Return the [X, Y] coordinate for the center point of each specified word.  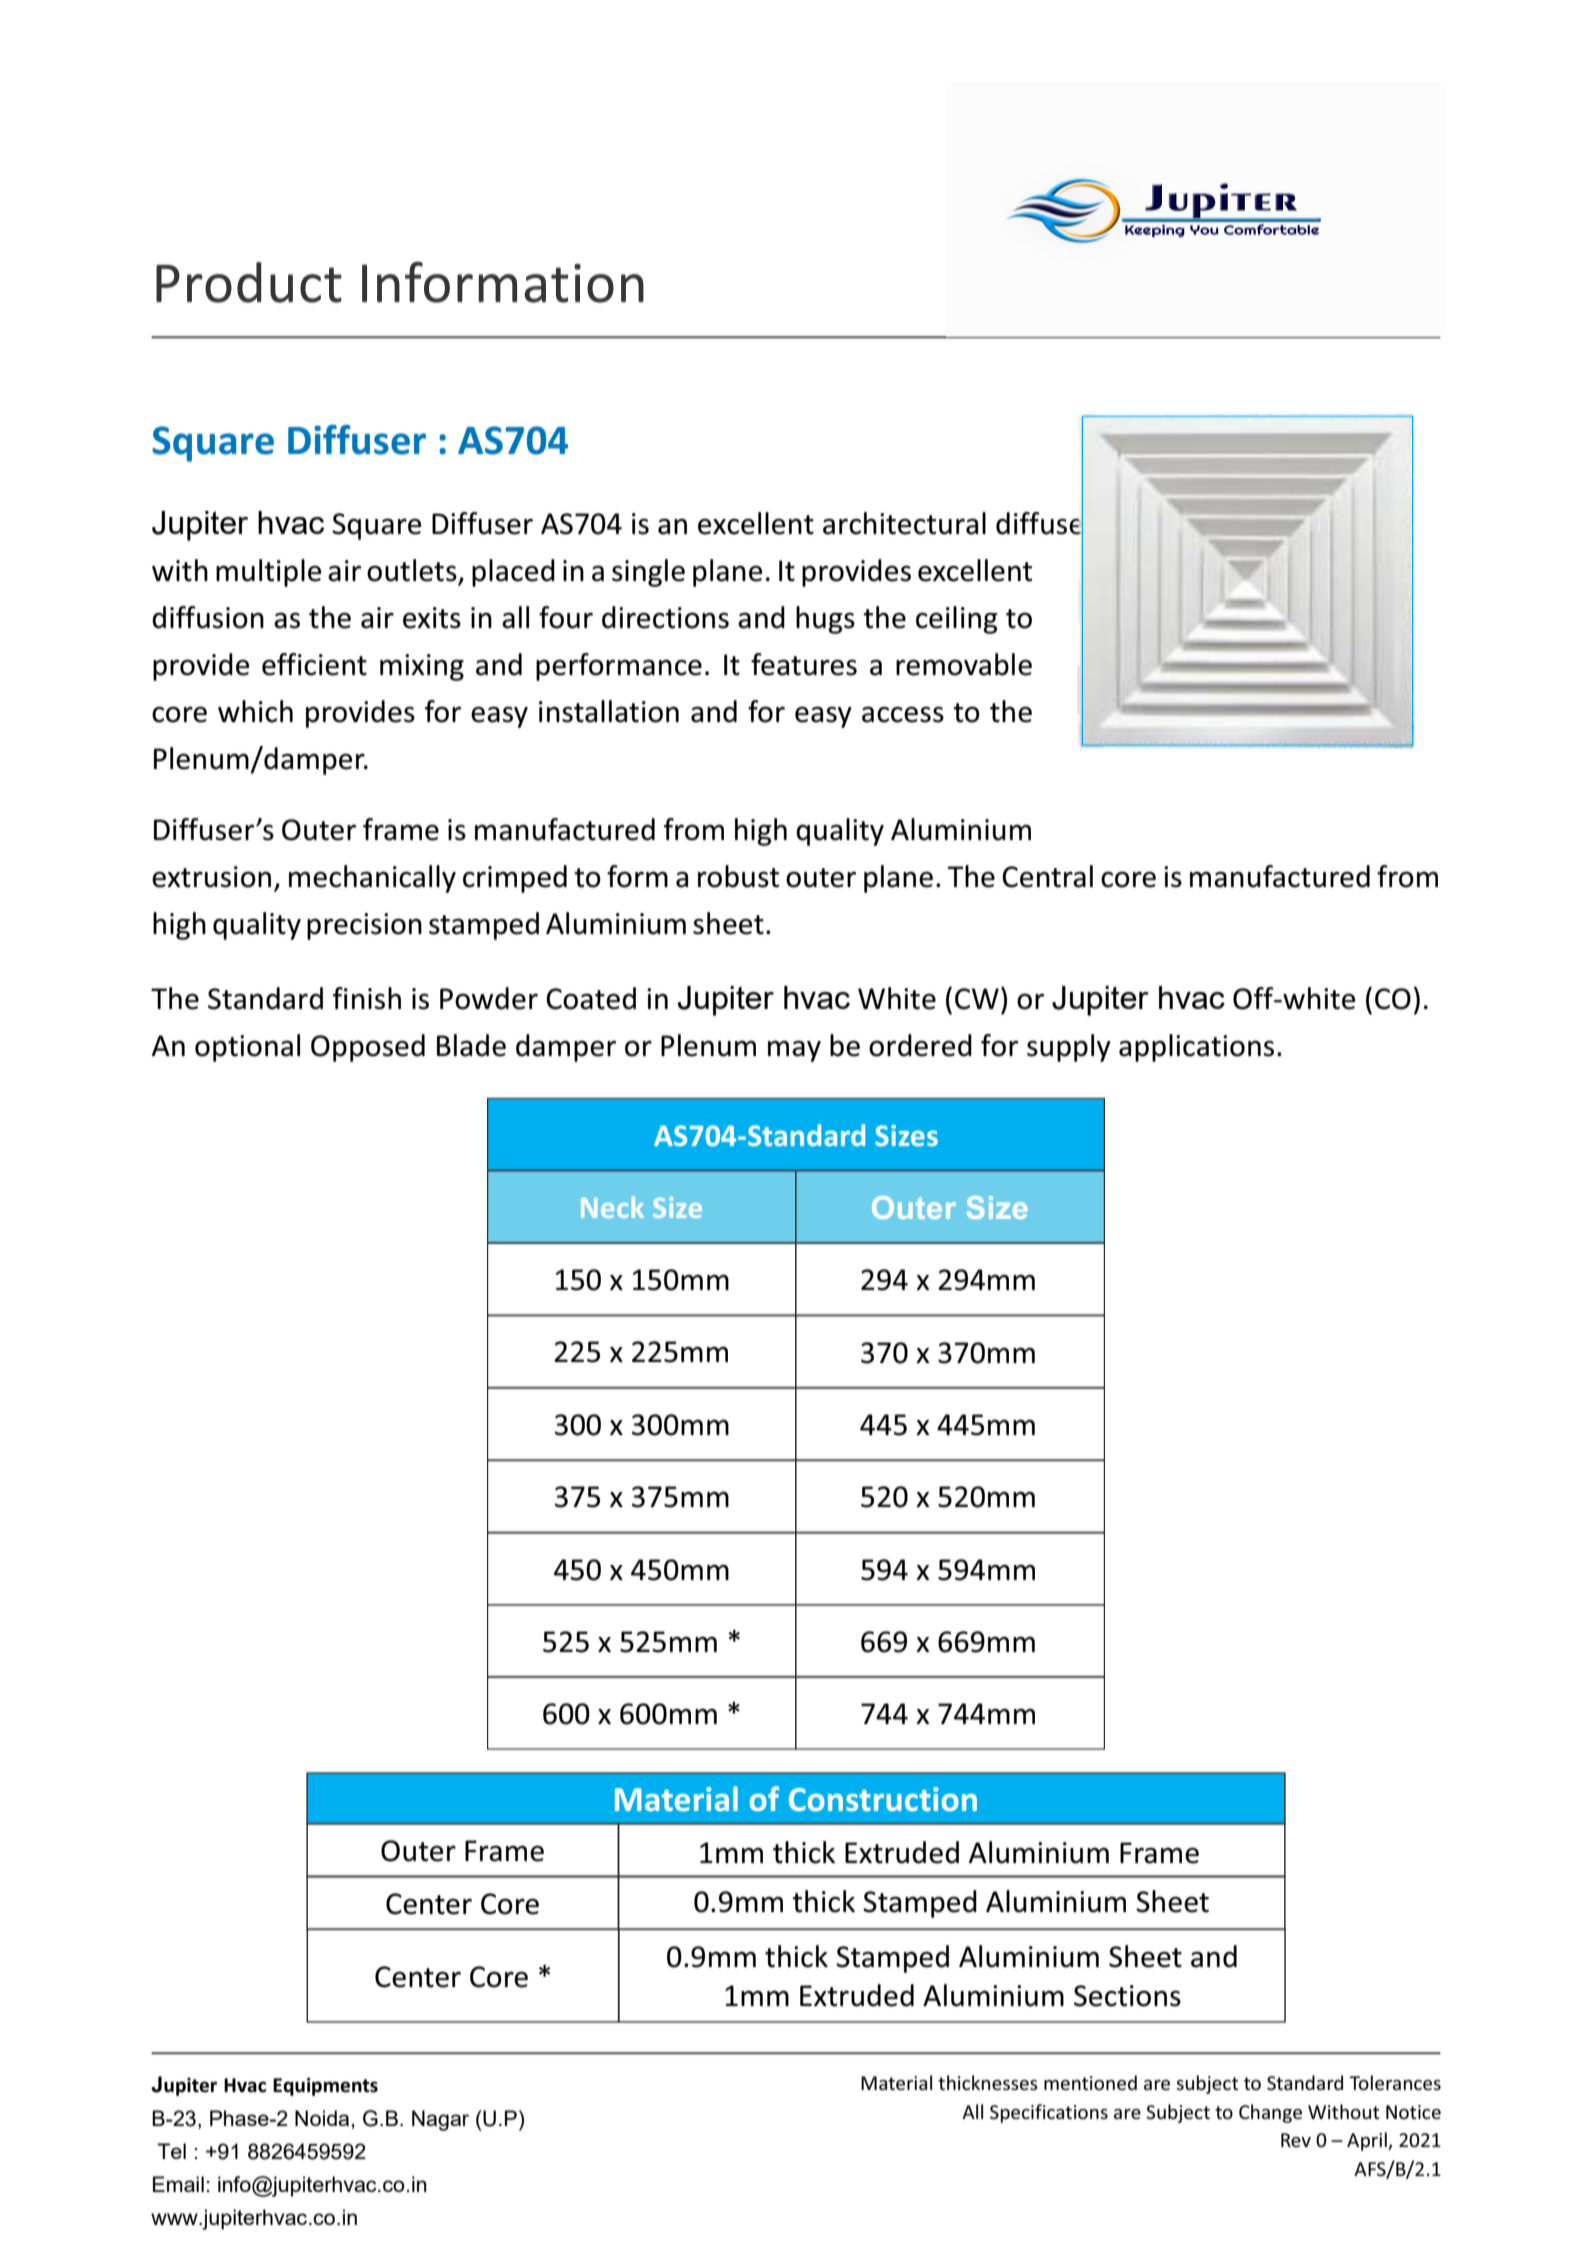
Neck [612, 1207]
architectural [904, 523]
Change [1270, 2113]
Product [249, 282]
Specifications [1049, 2113]
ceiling [957, 620]
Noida [323, 2118]
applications [1196, 1048]
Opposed [368, 1048]
